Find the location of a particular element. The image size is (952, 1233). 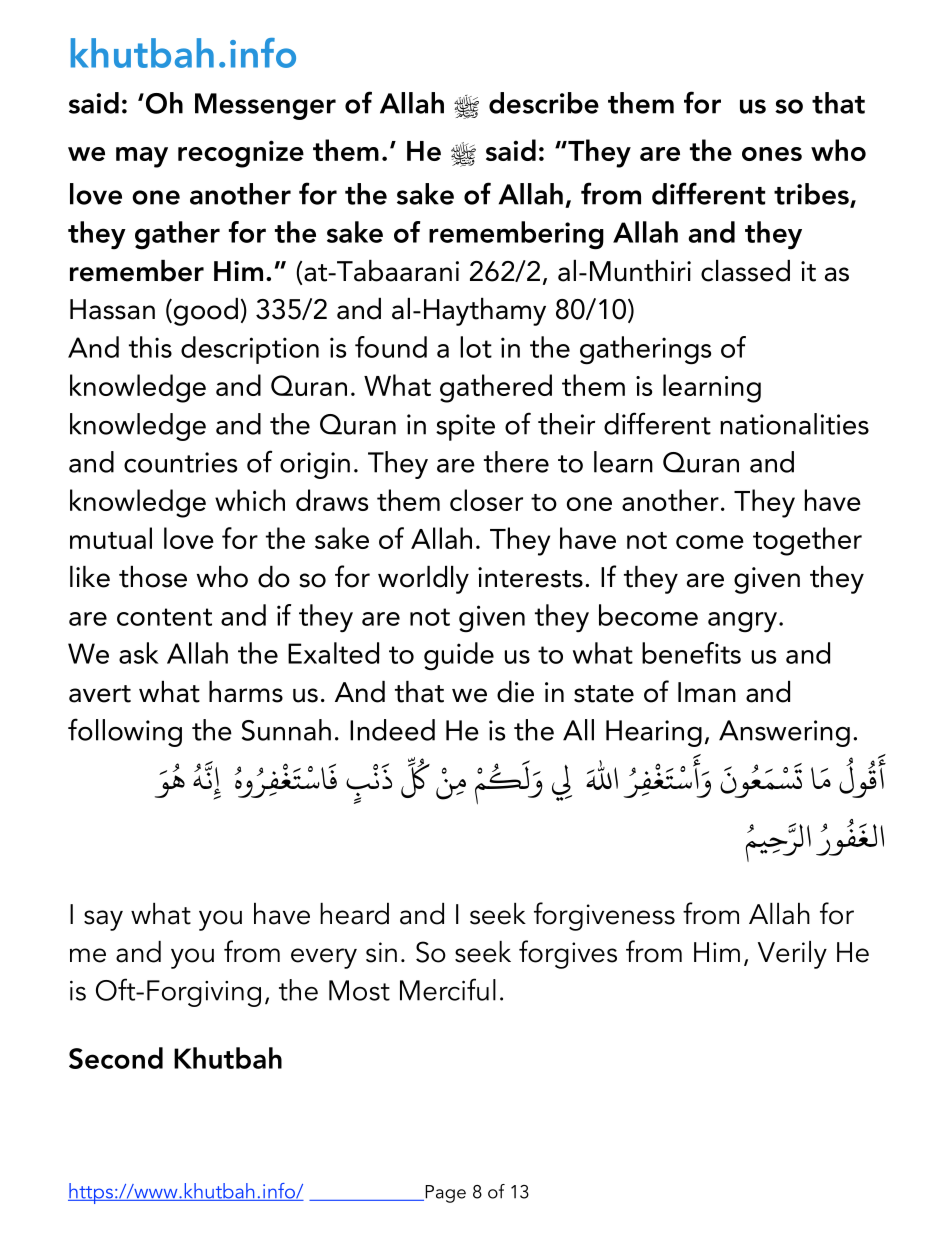

ones is located at coordinates (772, 154).
